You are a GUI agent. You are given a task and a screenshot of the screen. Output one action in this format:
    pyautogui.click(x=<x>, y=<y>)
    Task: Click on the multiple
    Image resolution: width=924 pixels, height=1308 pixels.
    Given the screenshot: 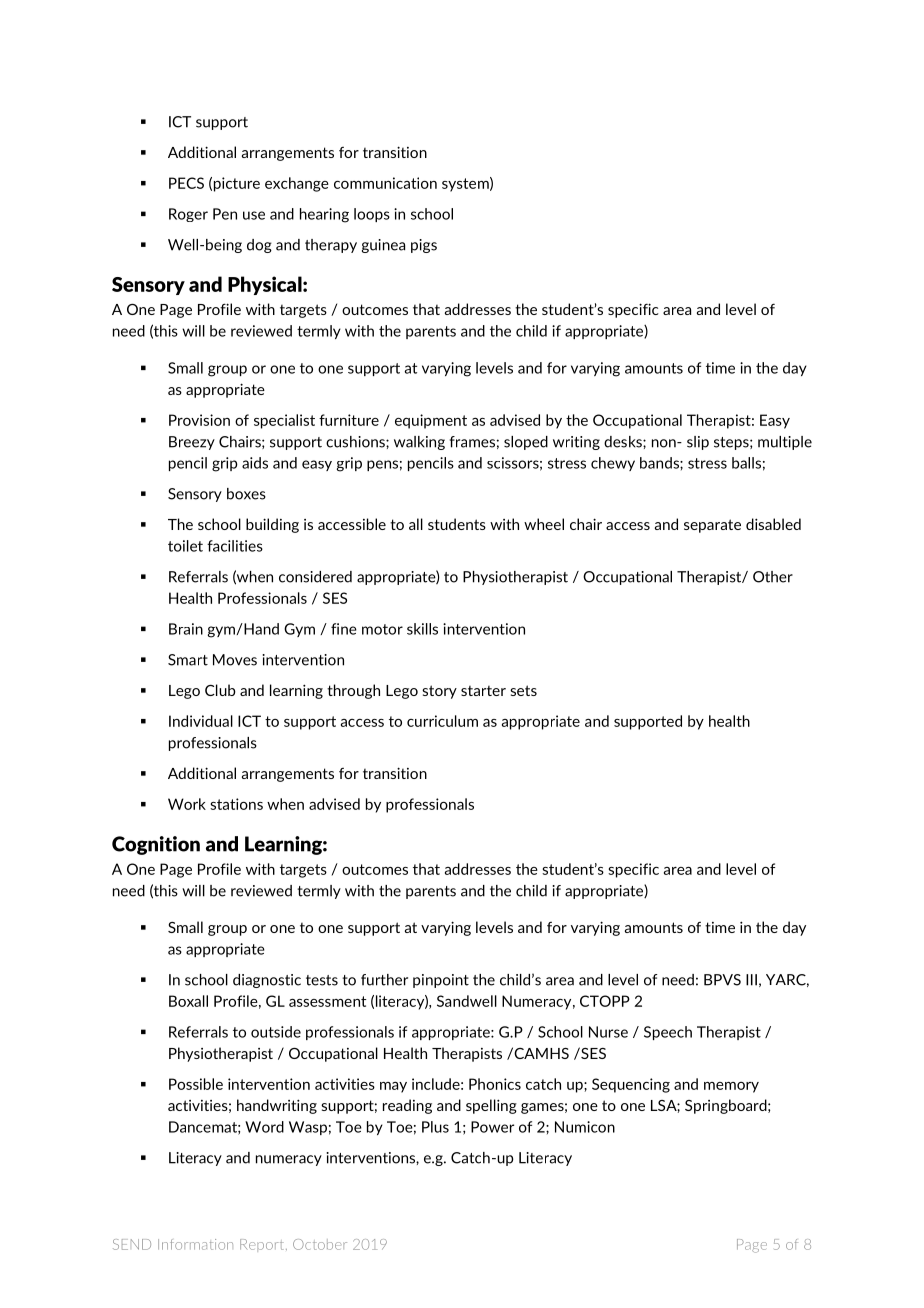 What is the action you would take?
    pyautogui.click(x=785, y=443)
